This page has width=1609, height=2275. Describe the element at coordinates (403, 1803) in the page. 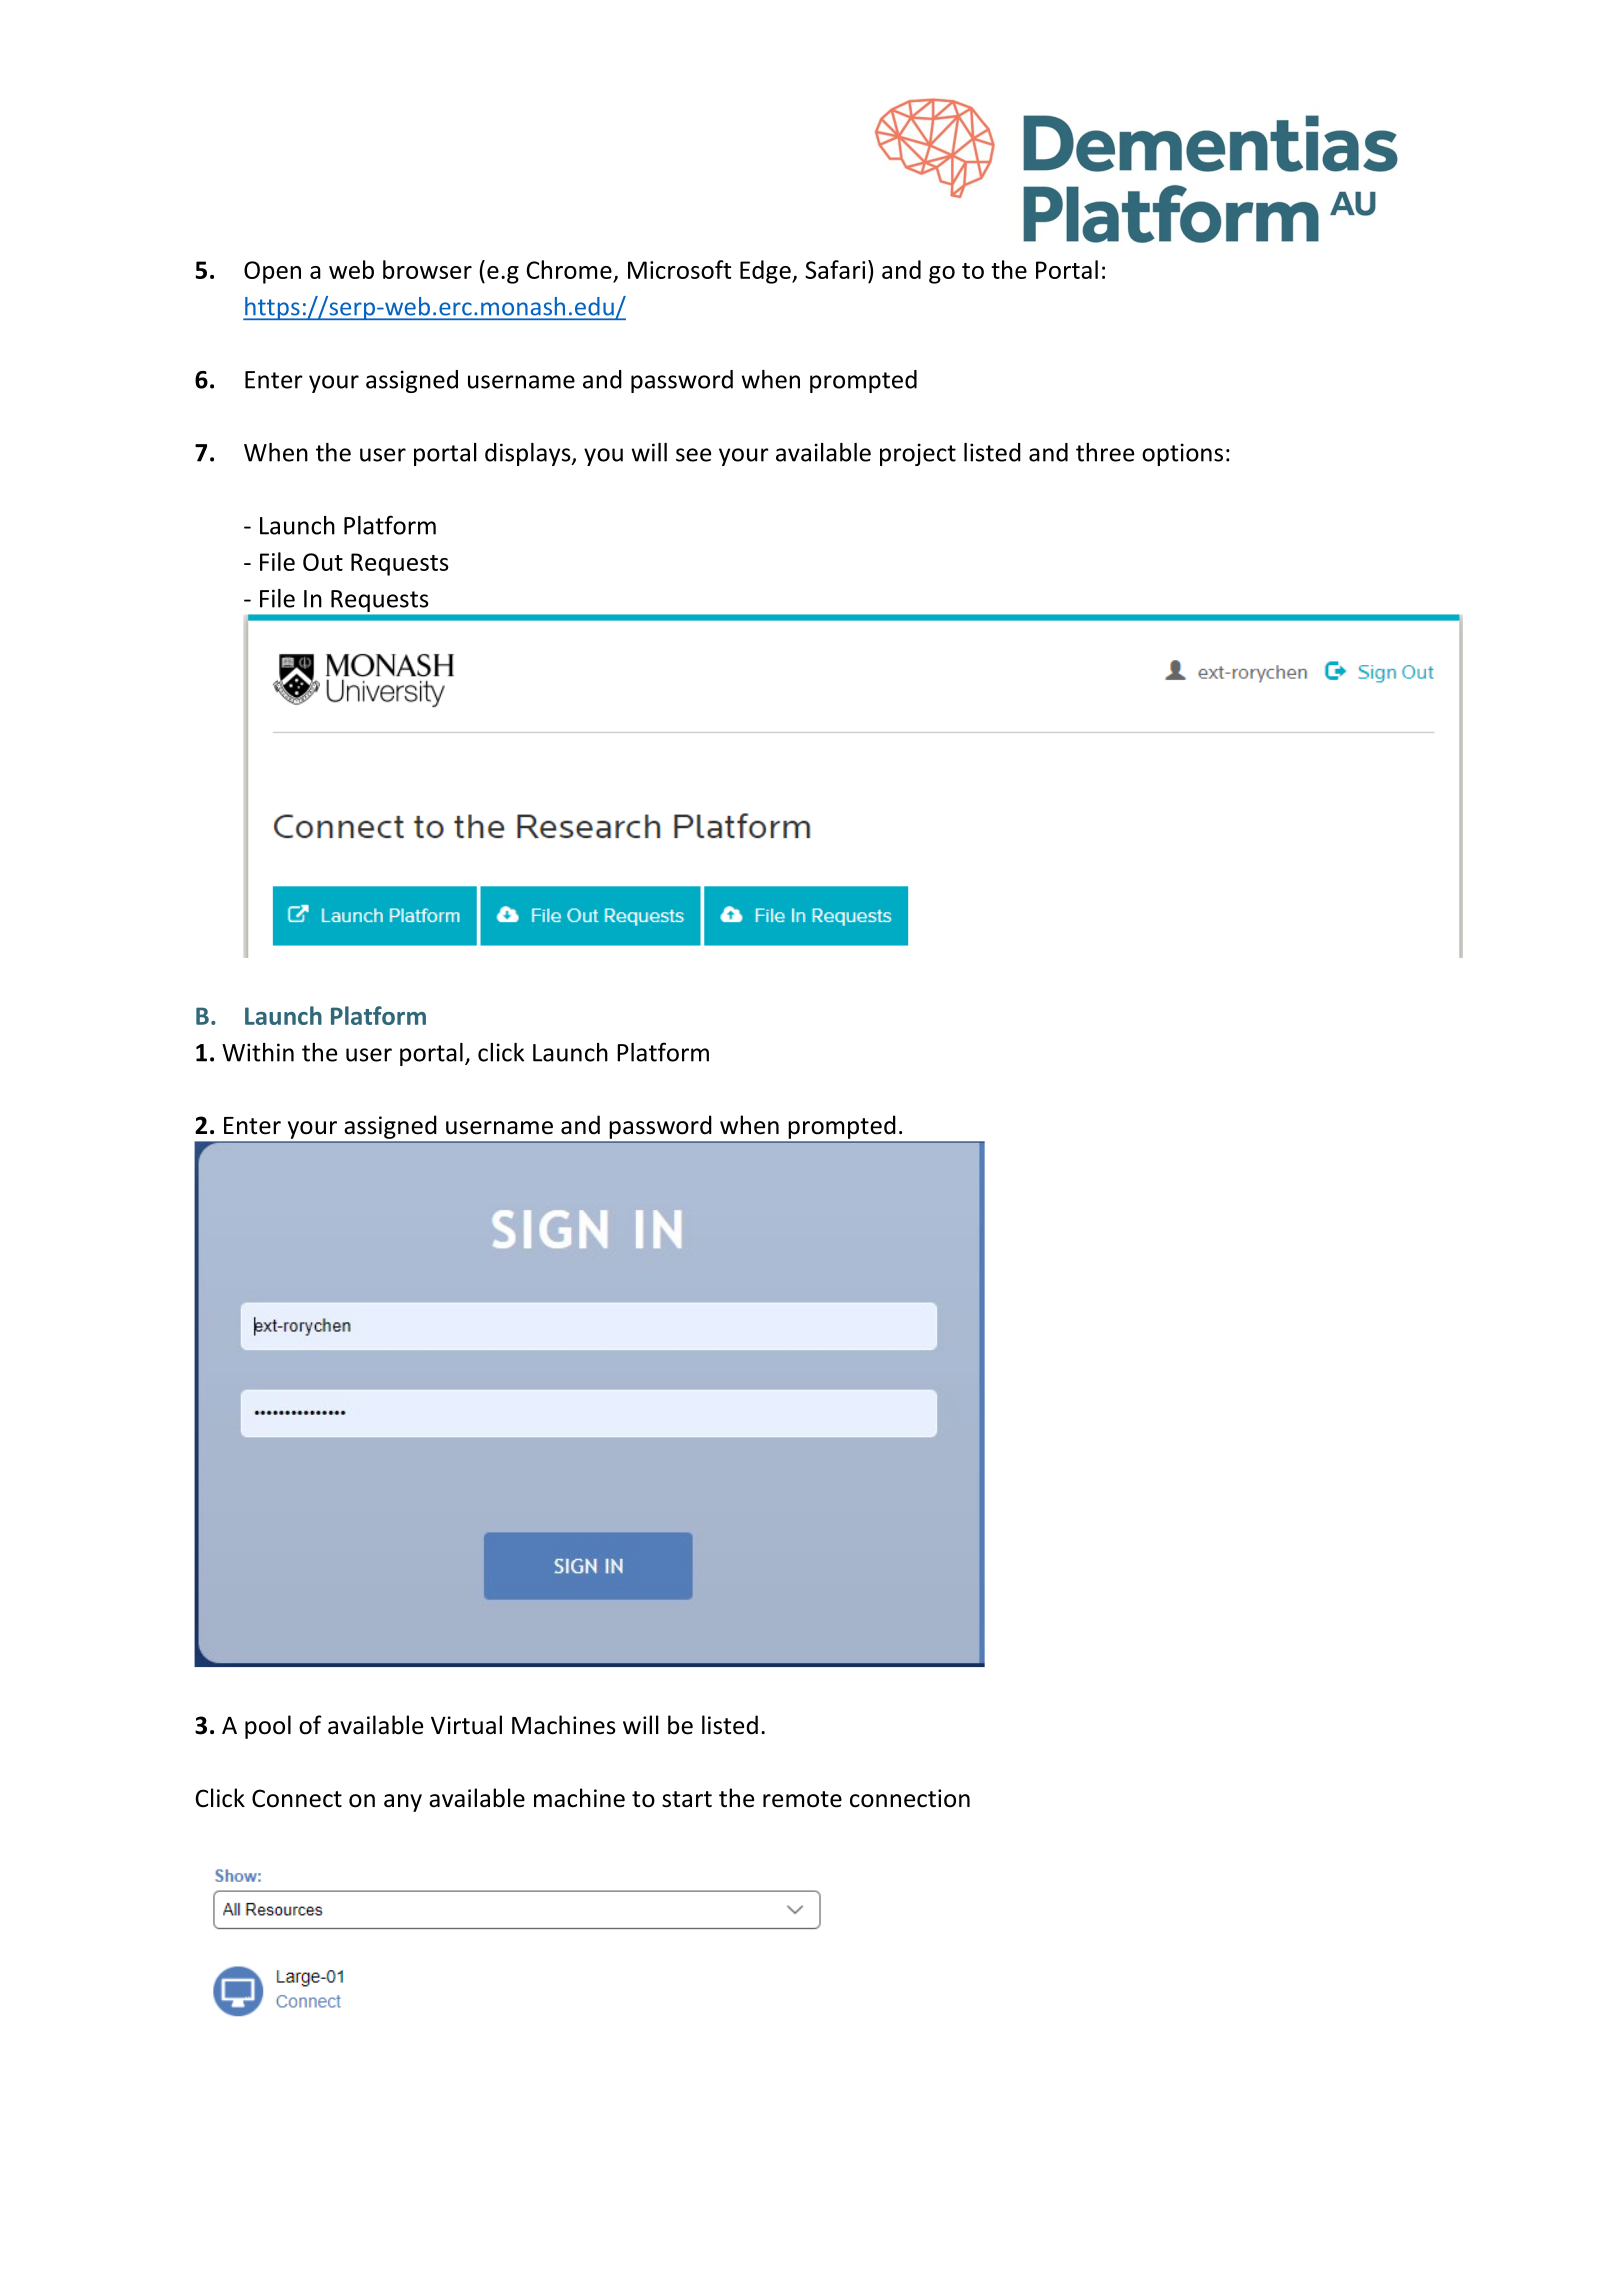

I see `any` at that location.
